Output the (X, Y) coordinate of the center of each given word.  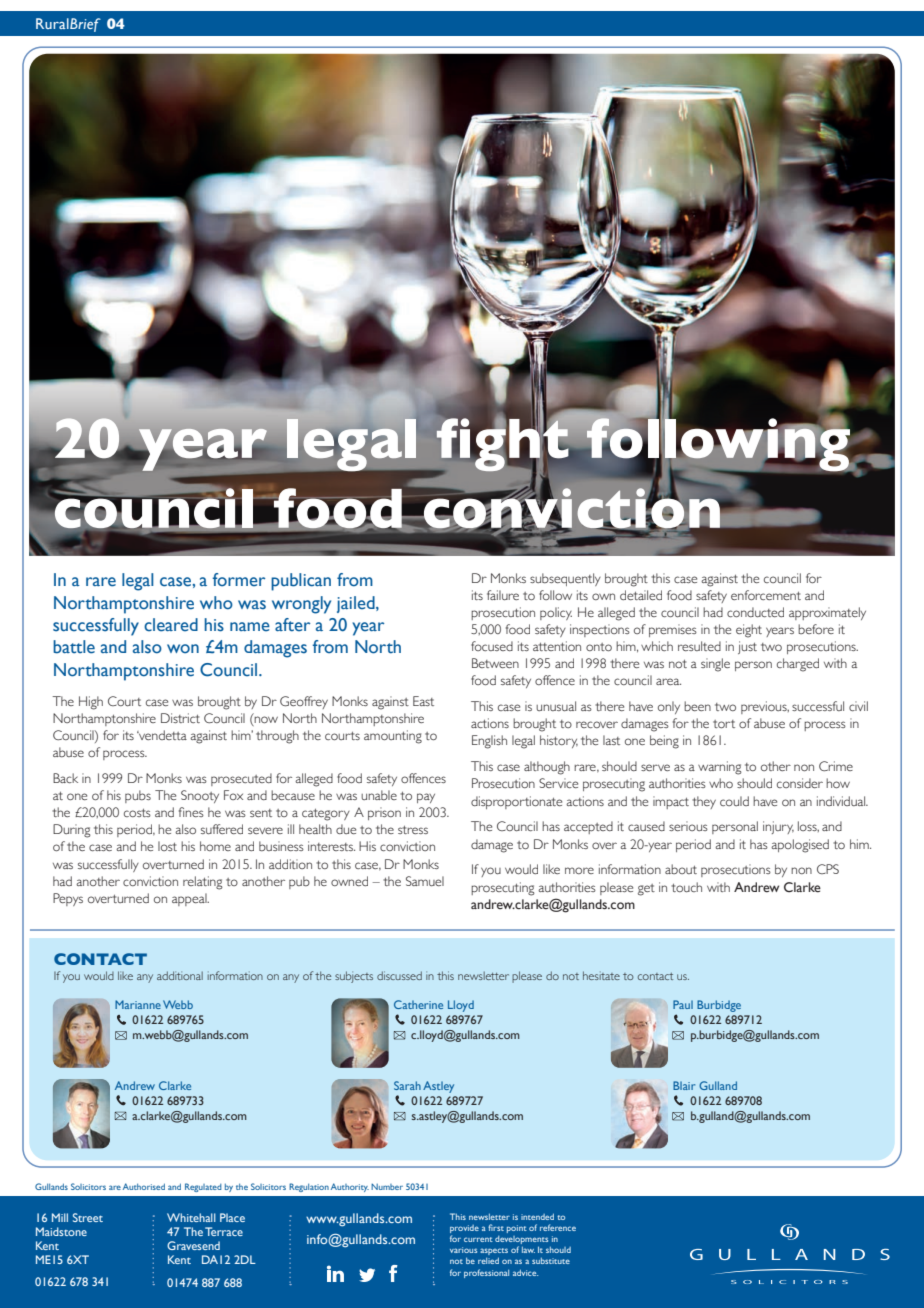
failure (503, 595)
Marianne (138, 1004)
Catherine (418, 1004)
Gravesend (193, 1245)
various (463, 1250)
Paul (683, 1004)
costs (137, 813)
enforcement (766, 595)
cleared (171, 625)
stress (413, 830)
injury (778, 827)
